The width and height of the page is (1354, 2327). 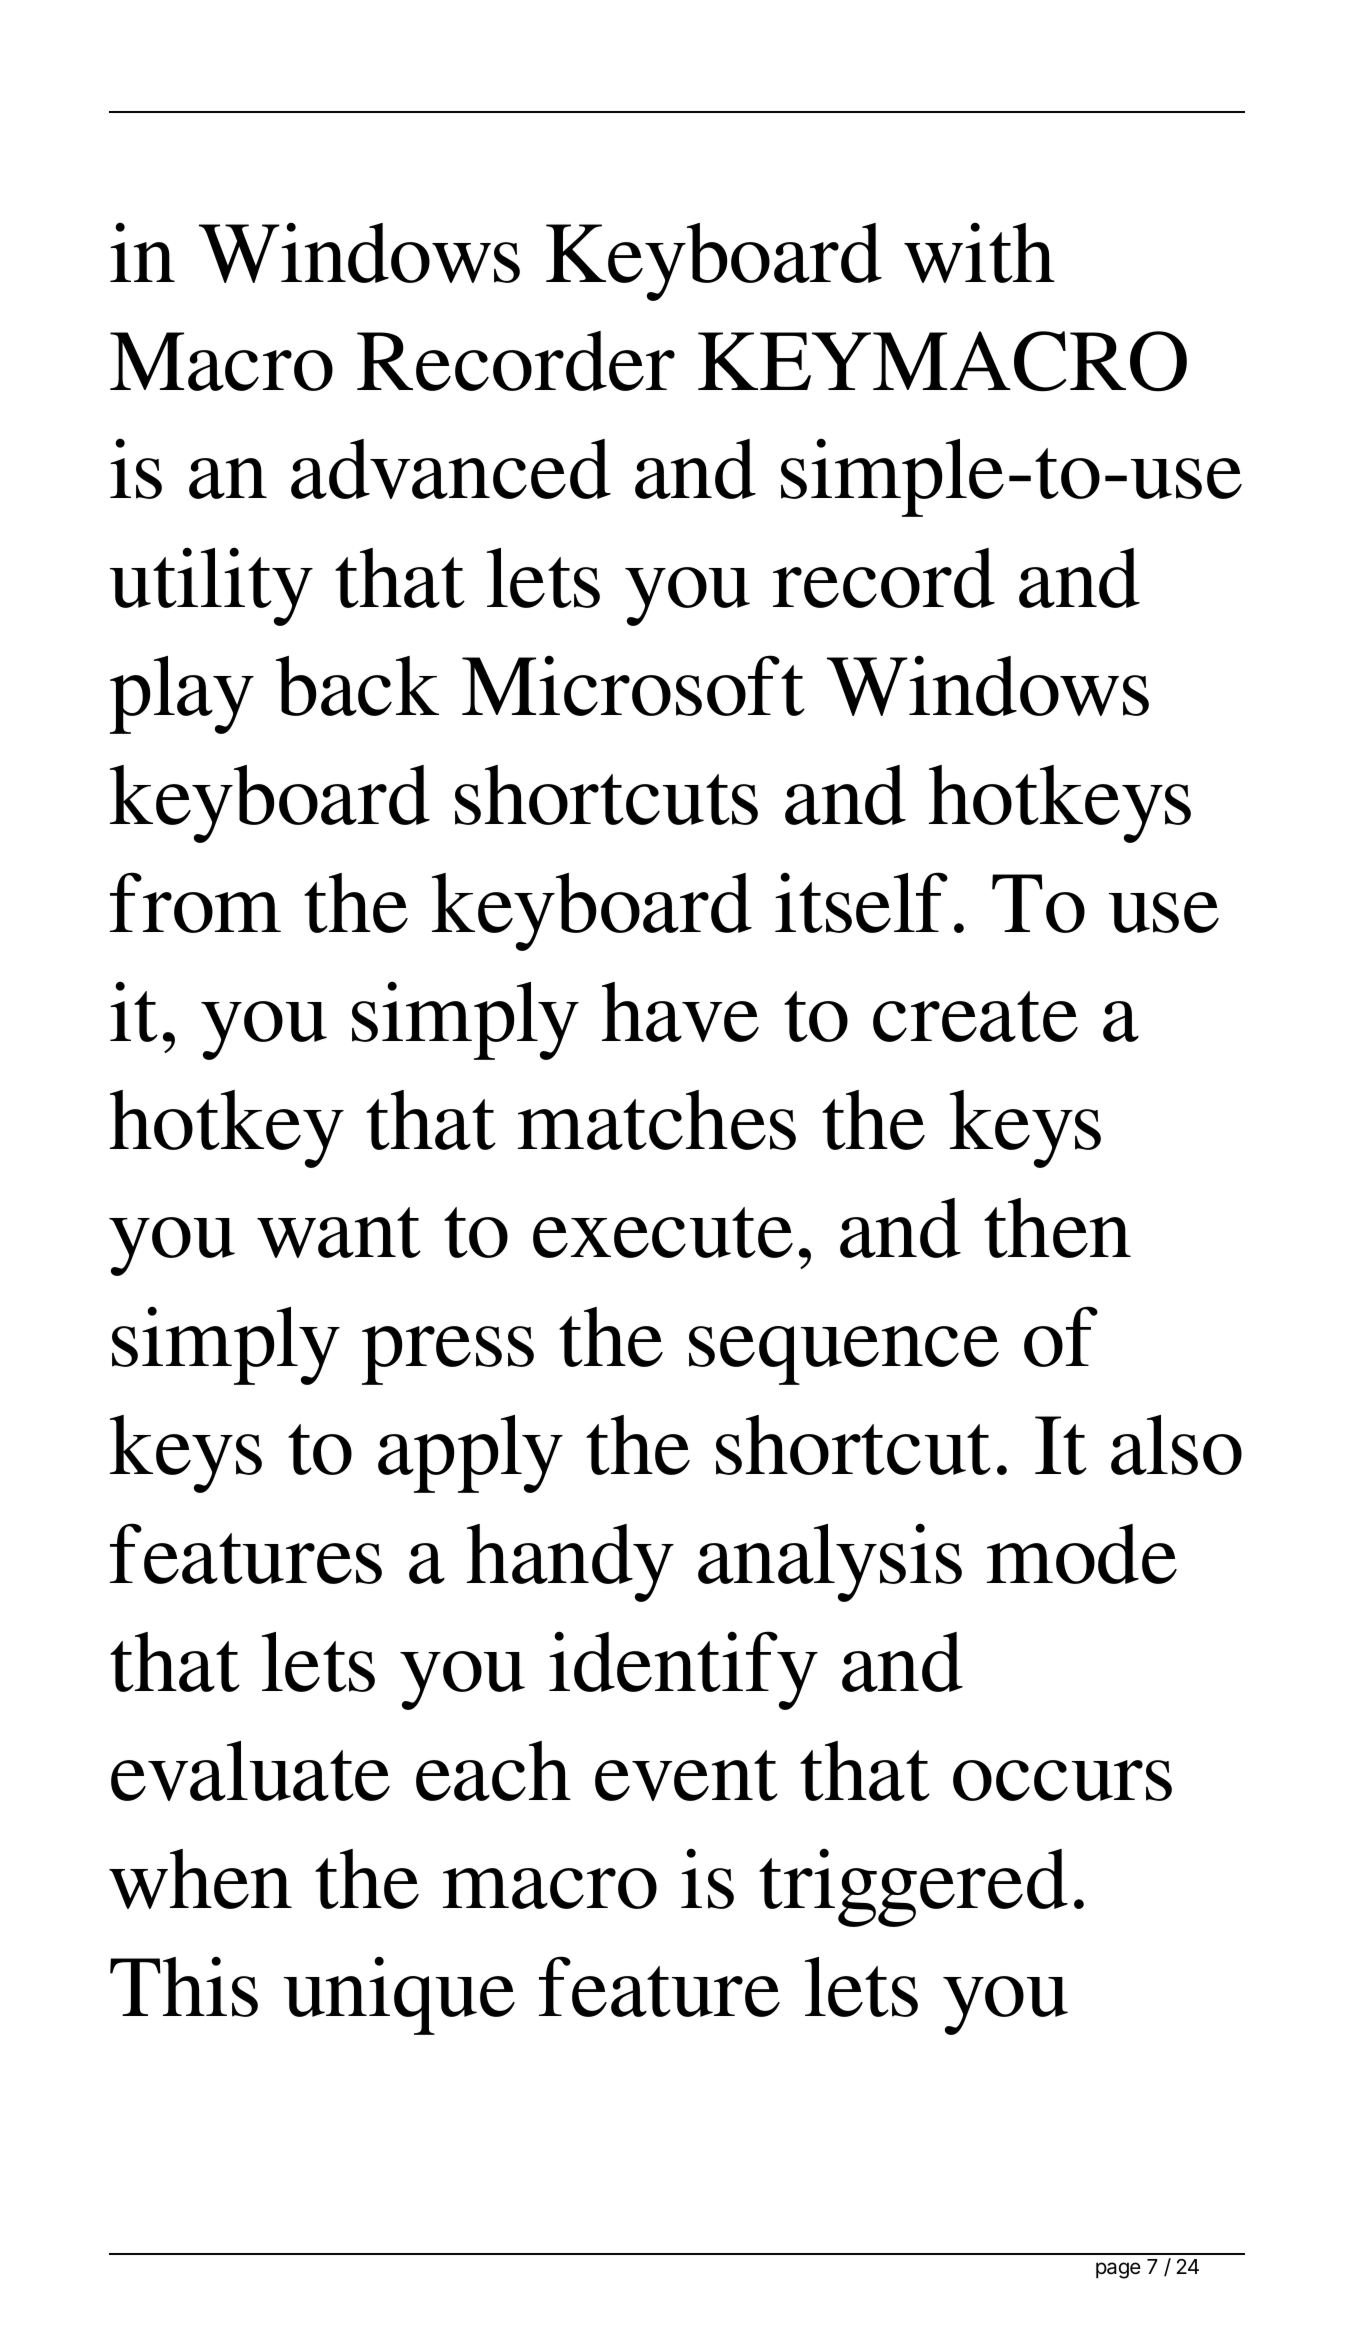 What do you see at coordinates (1118, 2270) in the page?
I see `page` at bounding box center [1118, 2270].
